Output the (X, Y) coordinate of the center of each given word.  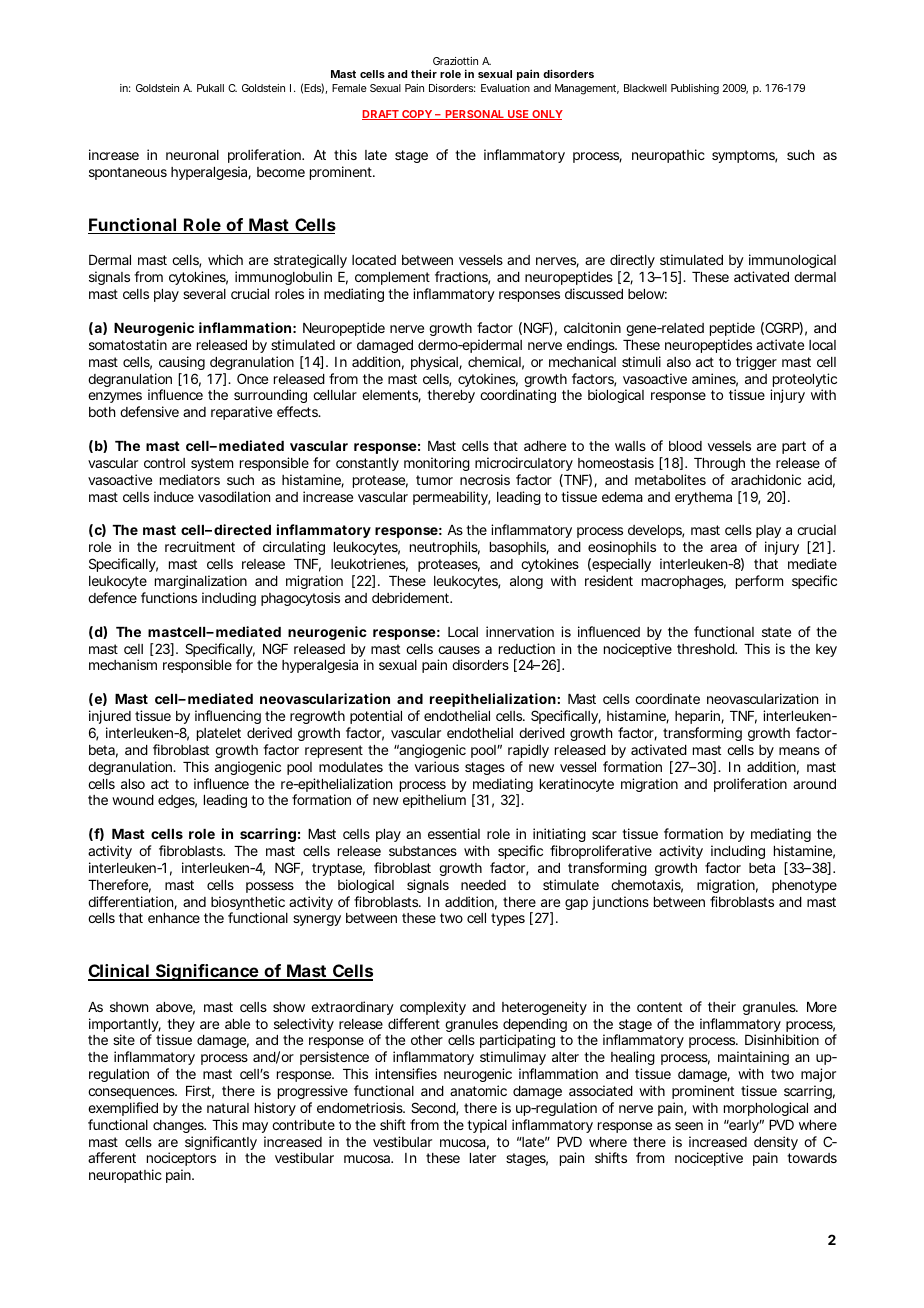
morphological (766, 1109)
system (212, 464)
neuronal (192, 155)
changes (179, 1126)
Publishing (695, 89)
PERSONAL (474, 115)
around (814, 784)
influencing (228, 717)
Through (719, 464)
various (437, 766)
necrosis (485, 479)
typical (487, 1126)
